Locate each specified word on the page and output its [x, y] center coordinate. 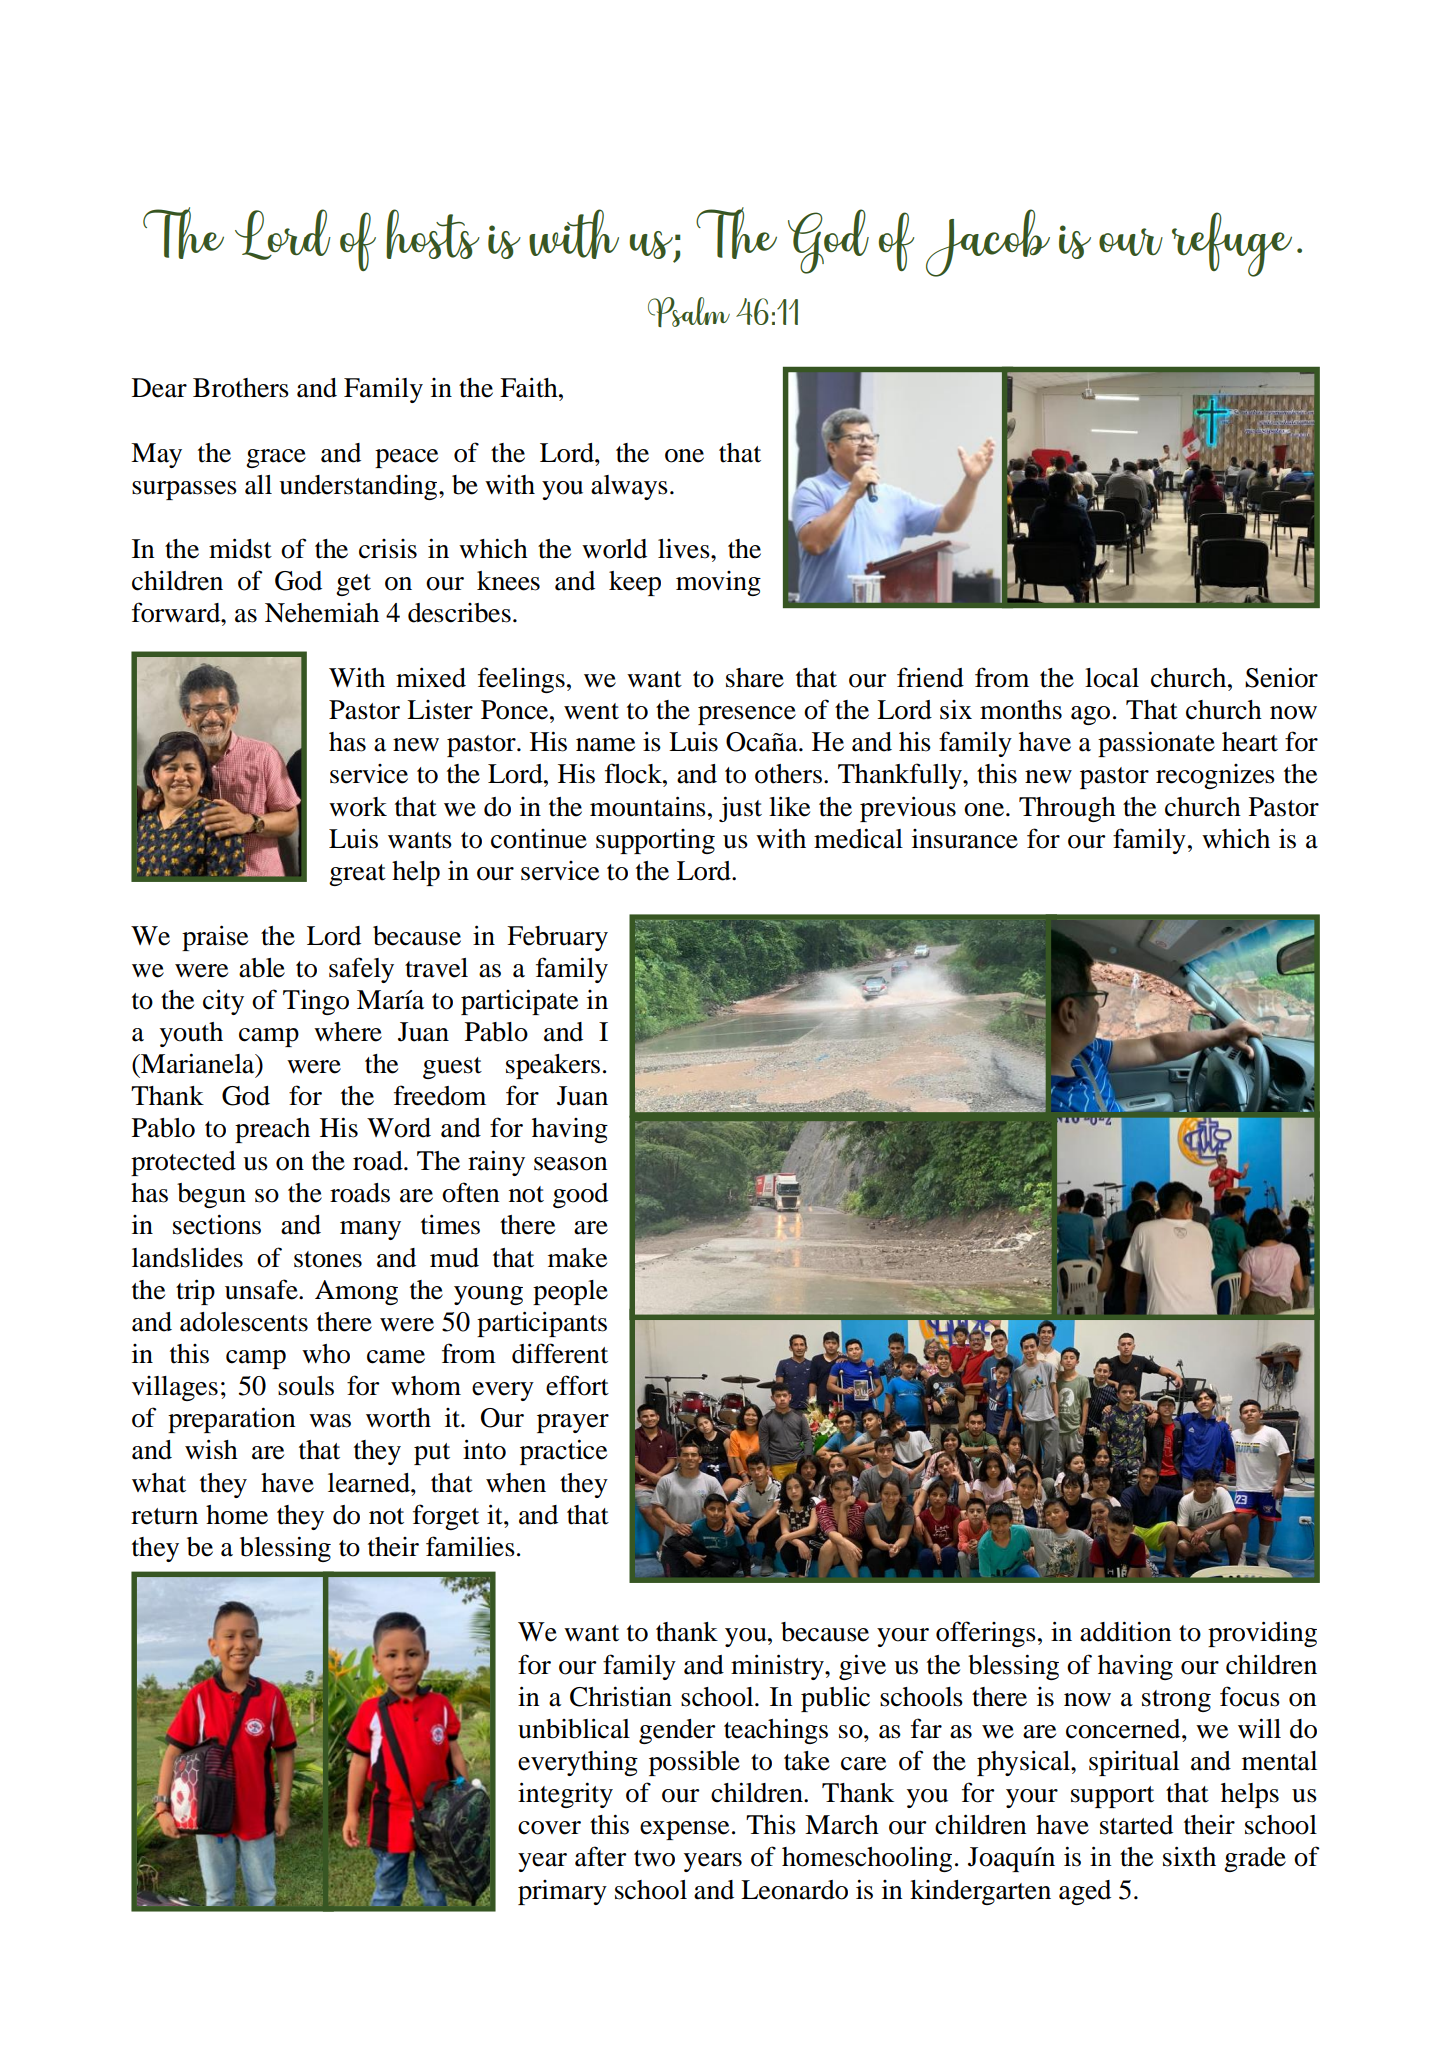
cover [549, 1828]
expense [684, 1830]
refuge [1232, 244]
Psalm [689, 312]
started [1136, 1825]
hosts [433, 234]
